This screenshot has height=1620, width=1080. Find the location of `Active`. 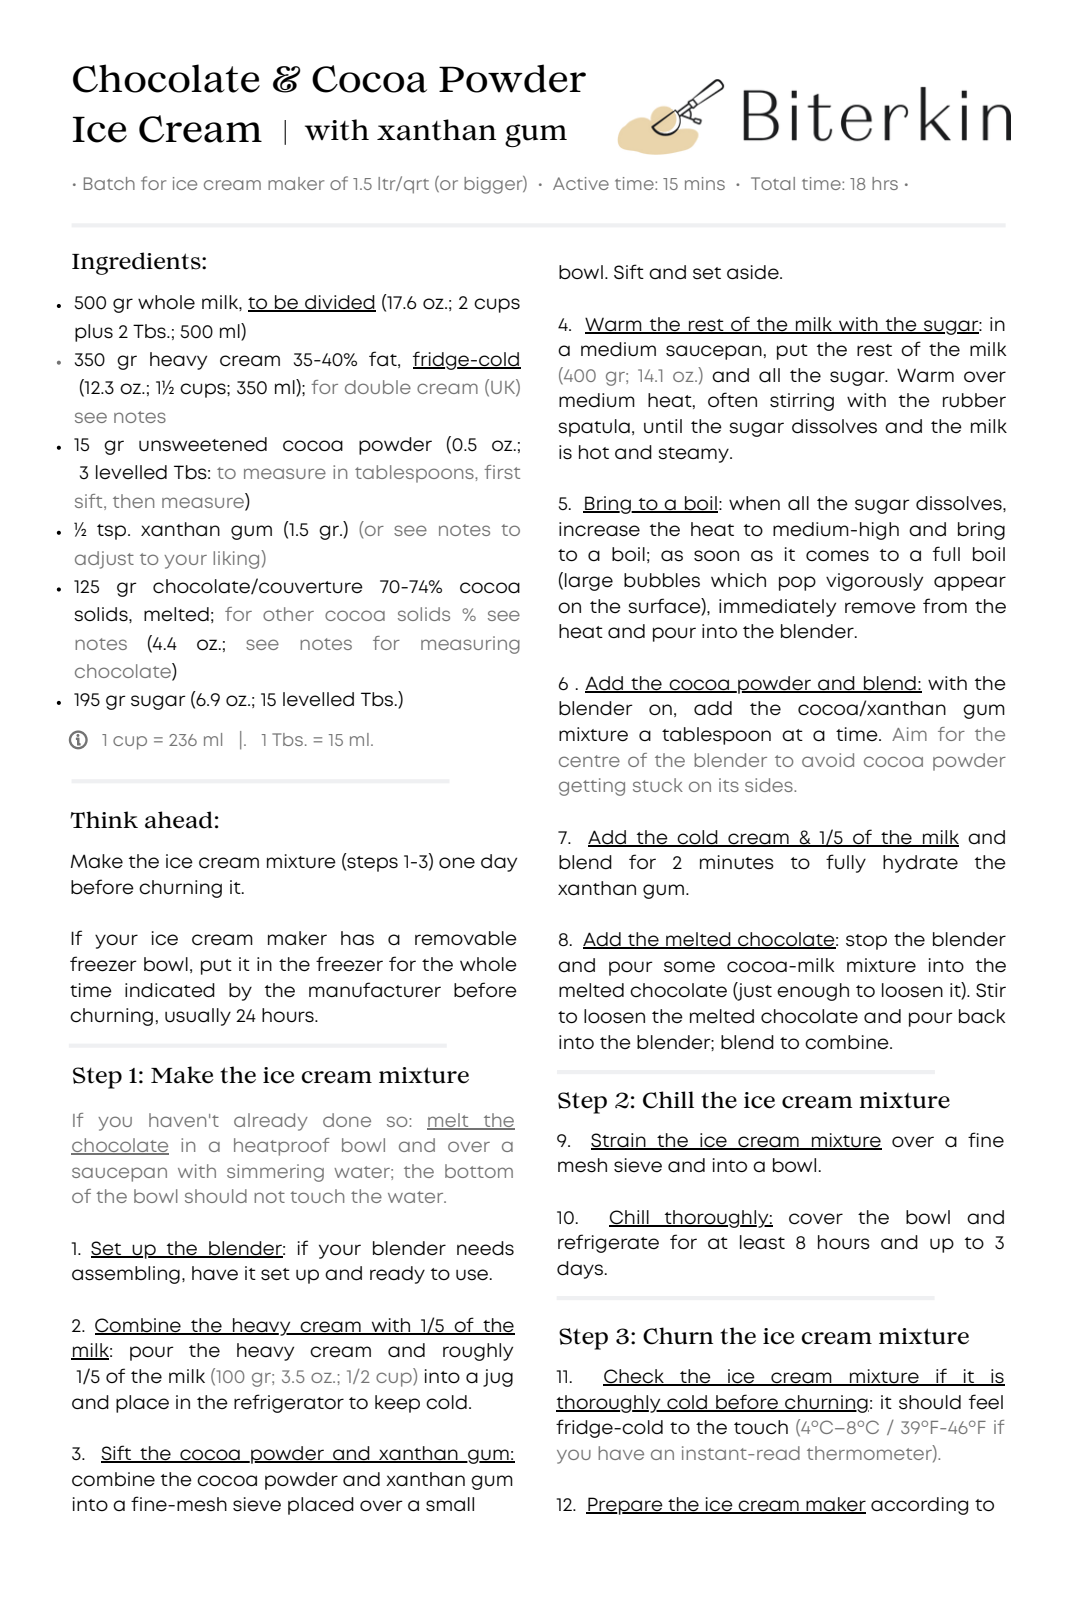

Active is located at coordinates (581, 183).
